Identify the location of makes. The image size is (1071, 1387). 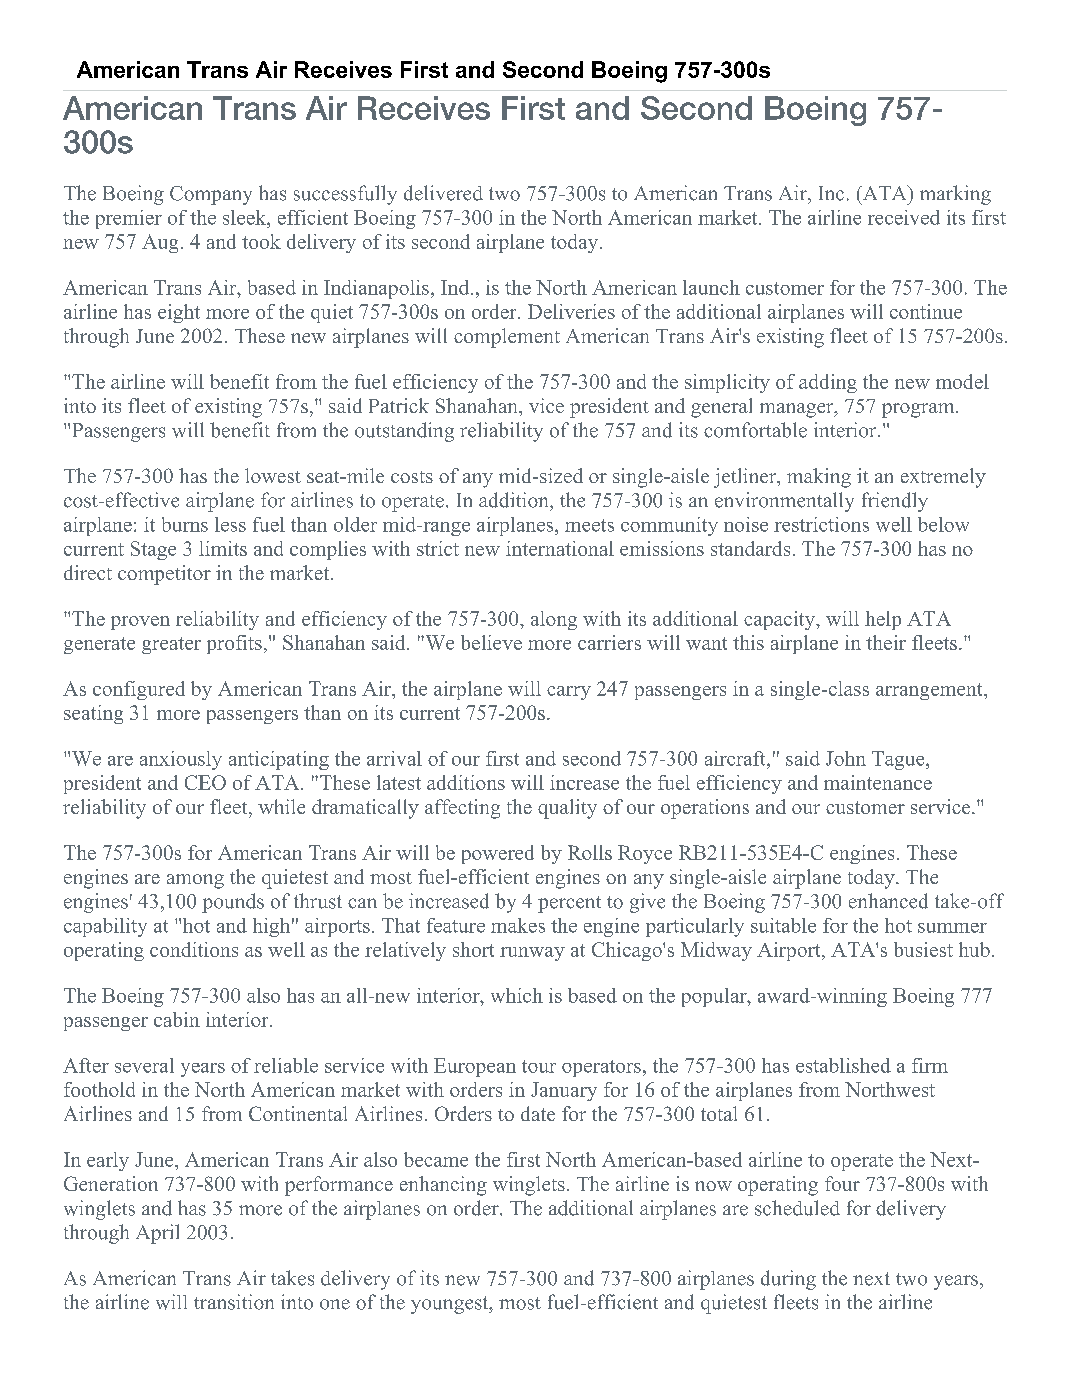
(518, 925).
